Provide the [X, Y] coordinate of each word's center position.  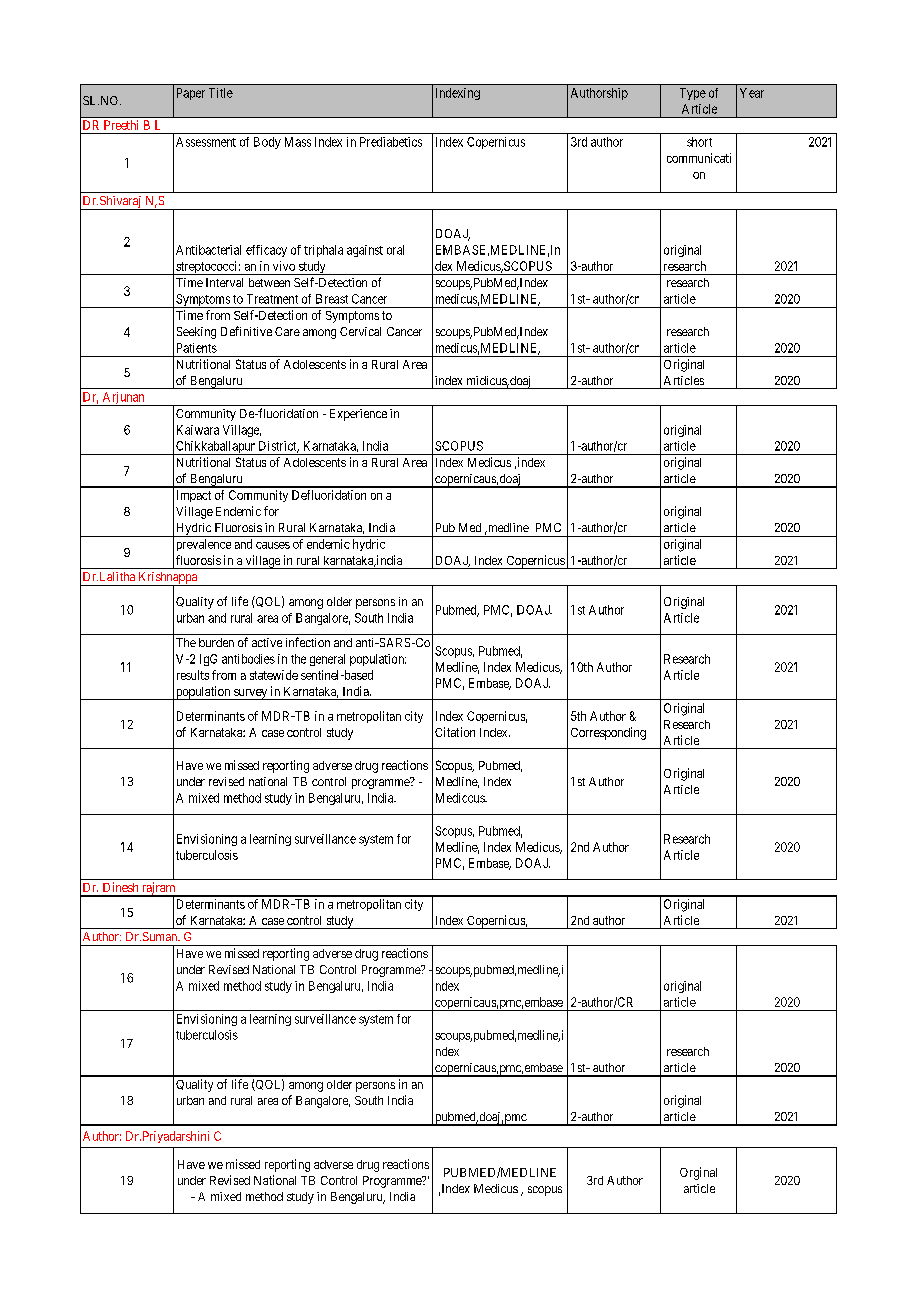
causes [273, 545]
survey [250, 694]
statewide [274, 675]
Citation [455, 732]
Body [267, 143]
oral [395, 250]
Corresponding [608, 733]
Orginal [698, 1173]
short [699, 142]
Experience [358, 415]
